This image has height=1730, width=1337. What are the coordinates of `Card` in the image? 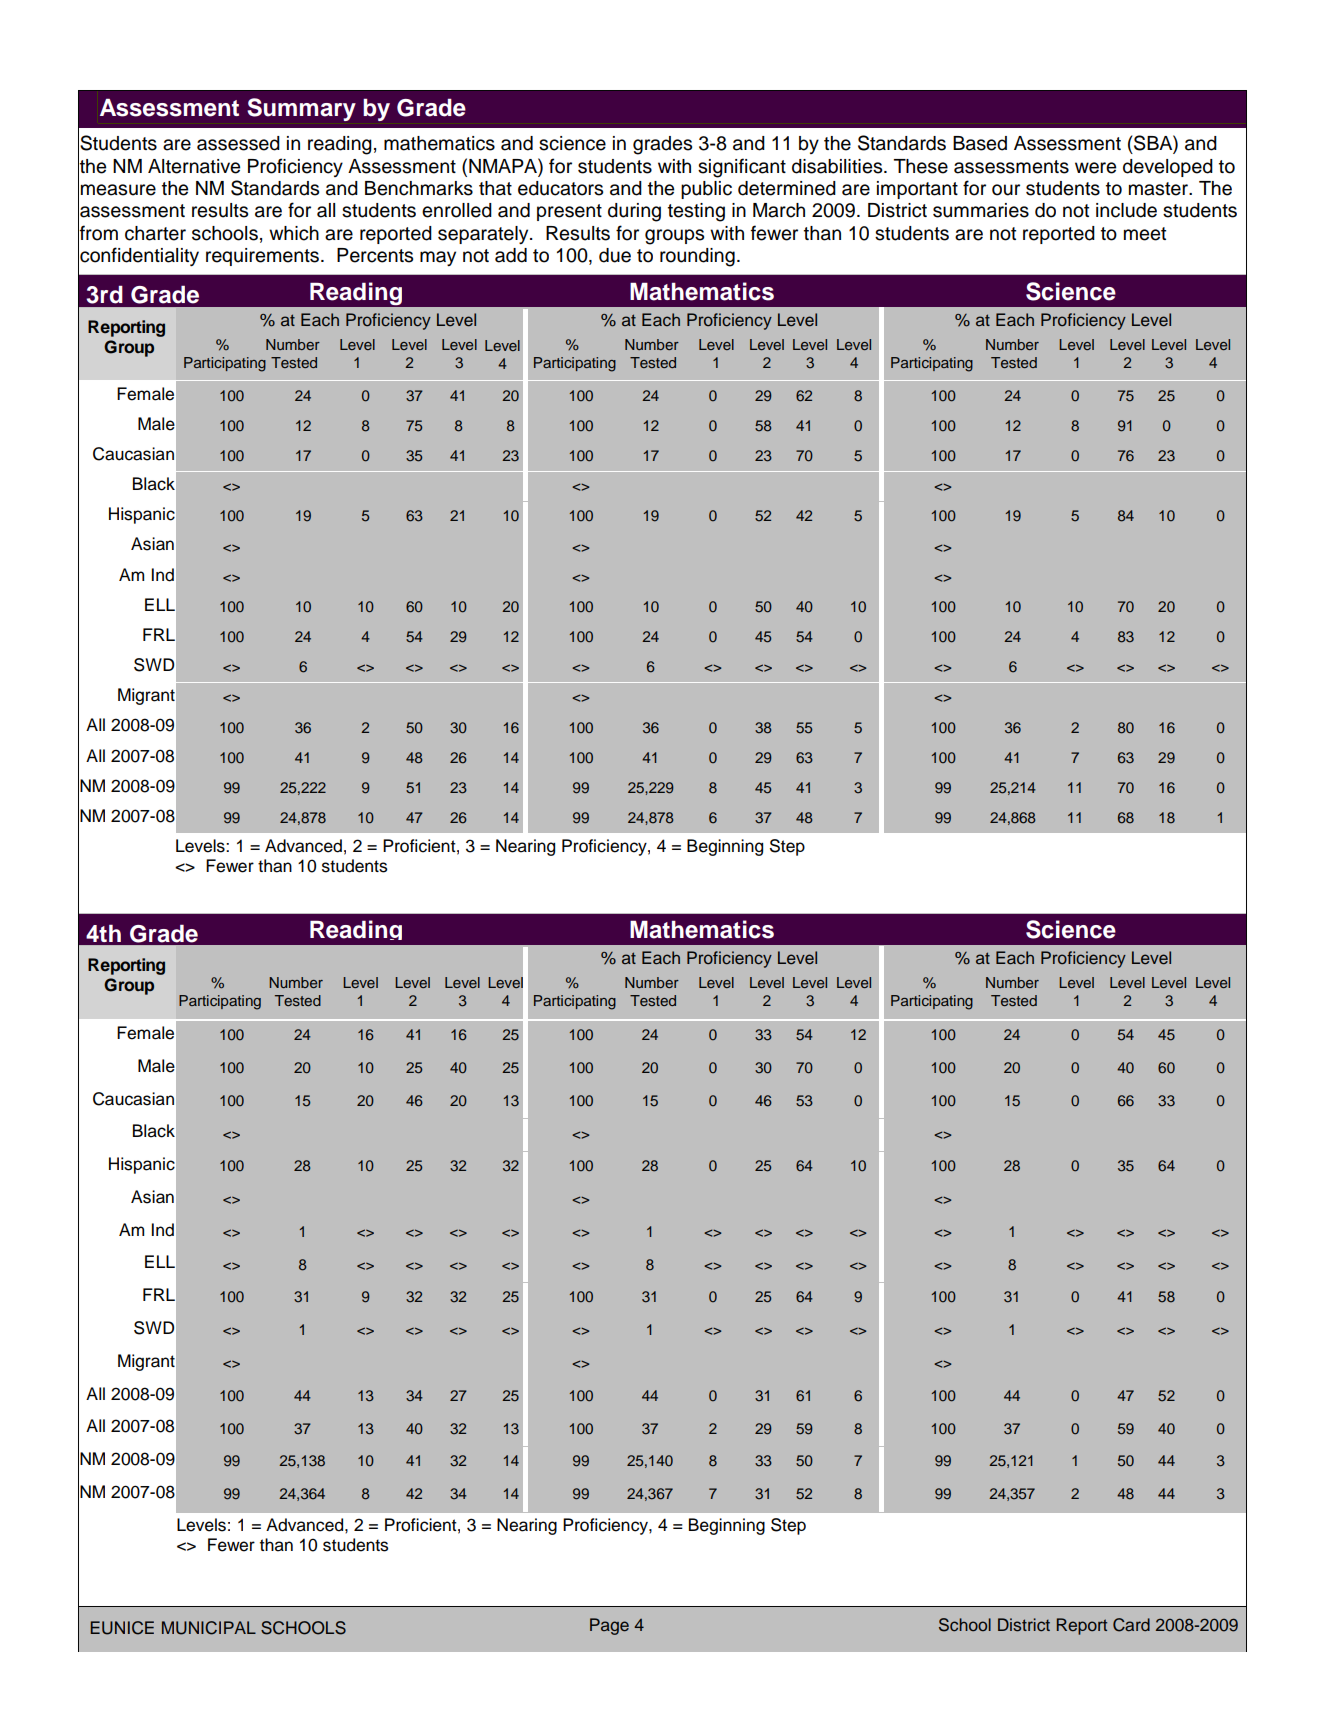 It's located at (1131, 1625).
